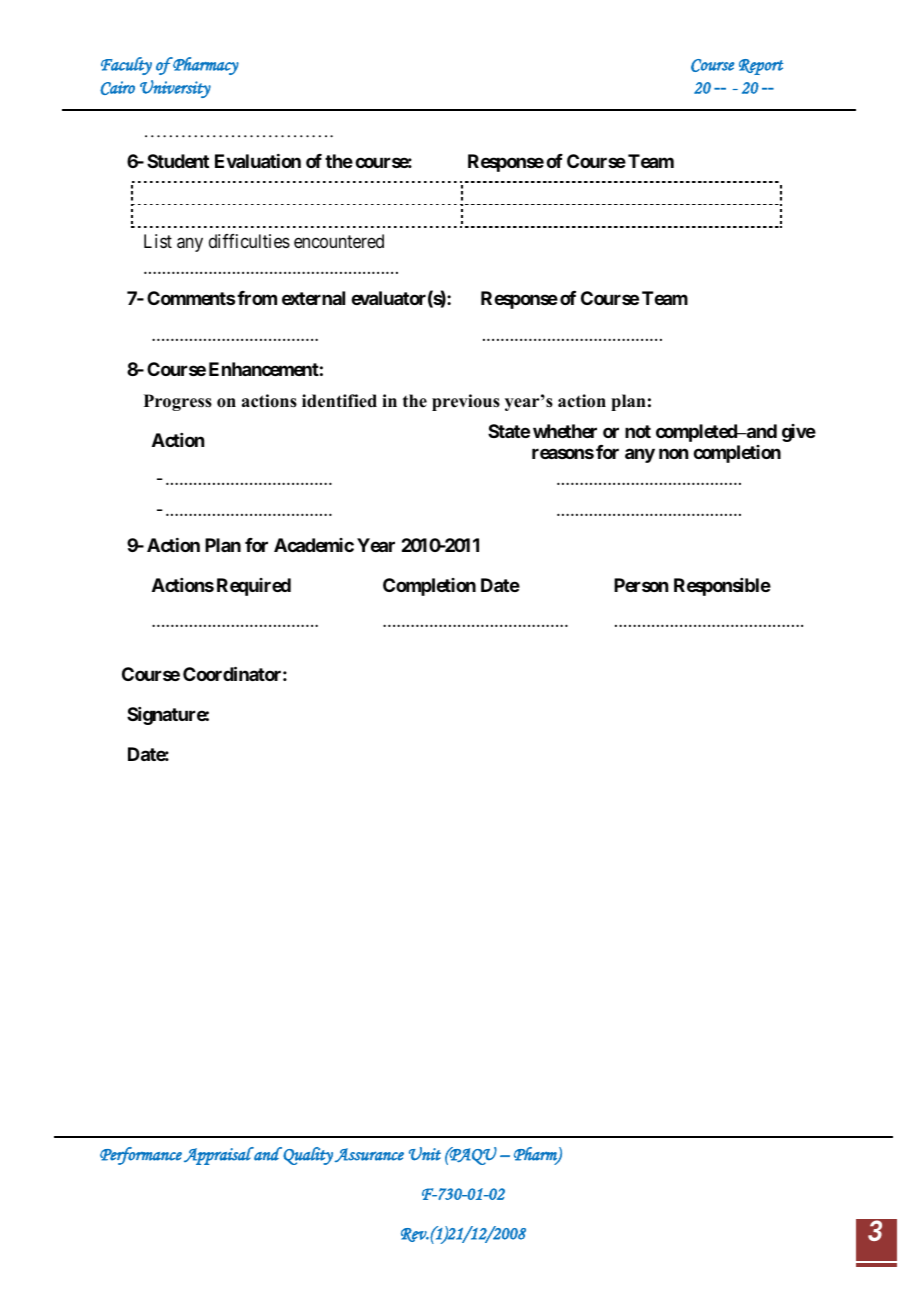  Describe the element at coordinates (641, 585) in the document. I see `Person` at that location.
